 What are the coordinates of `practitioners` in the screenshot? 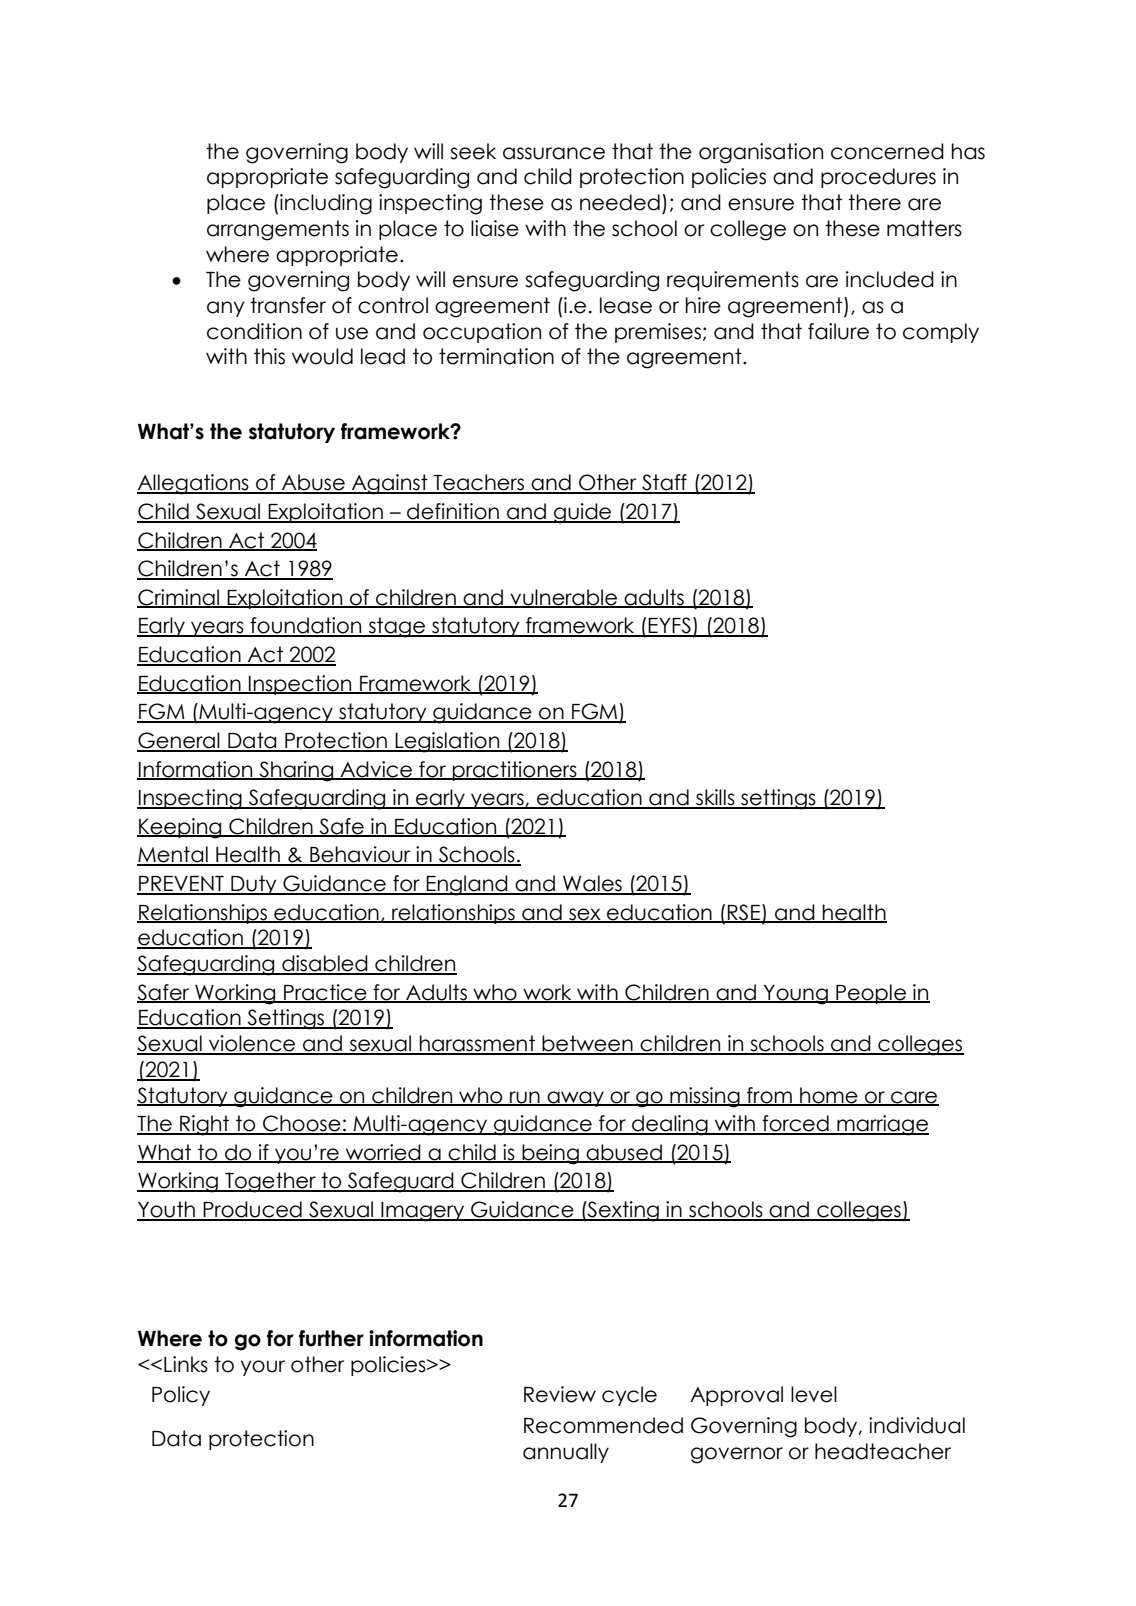 It's located at (515, 771).
